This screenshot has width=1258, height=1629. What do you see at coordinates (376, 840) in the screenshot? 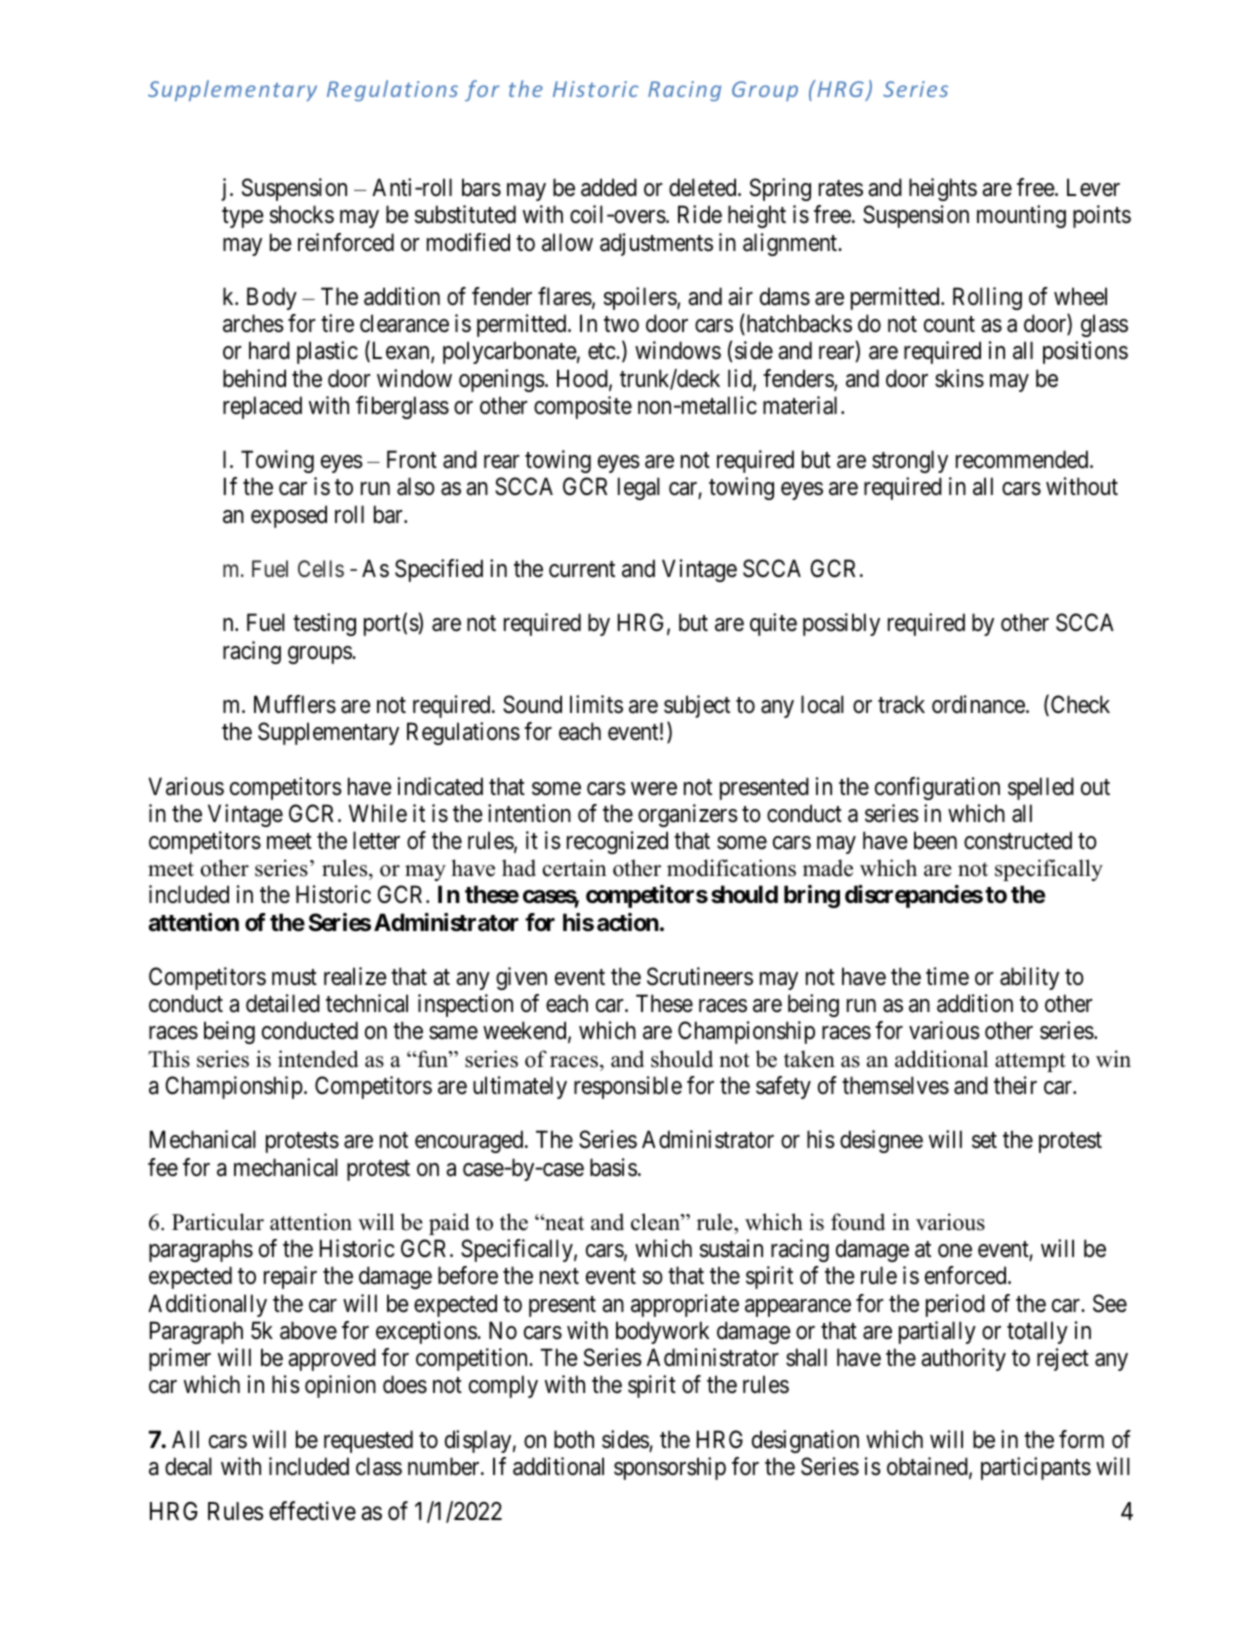
I see `letter` at bounding box center [376, 840].
